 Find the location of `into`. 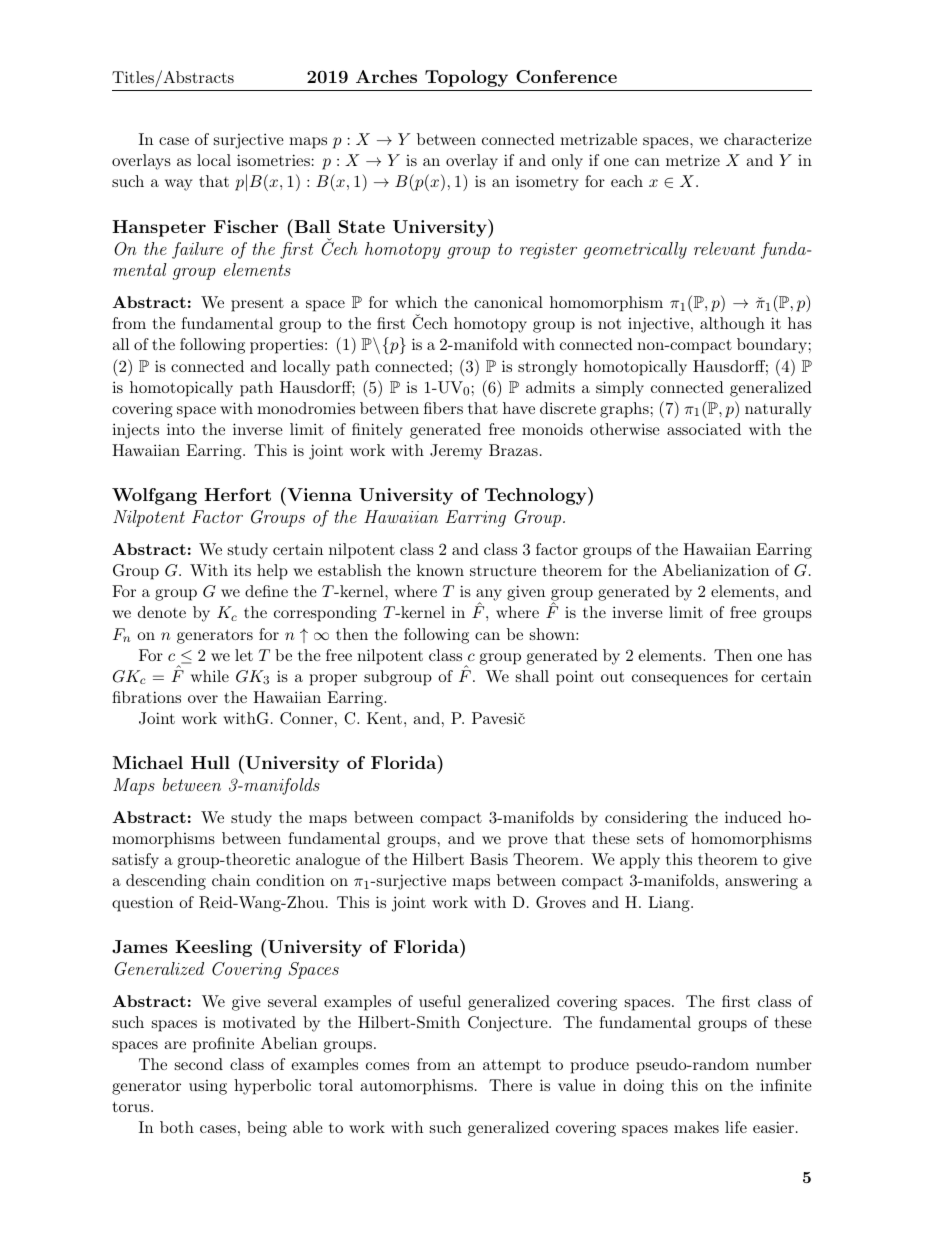

into is located at coordinates (181, 429).
